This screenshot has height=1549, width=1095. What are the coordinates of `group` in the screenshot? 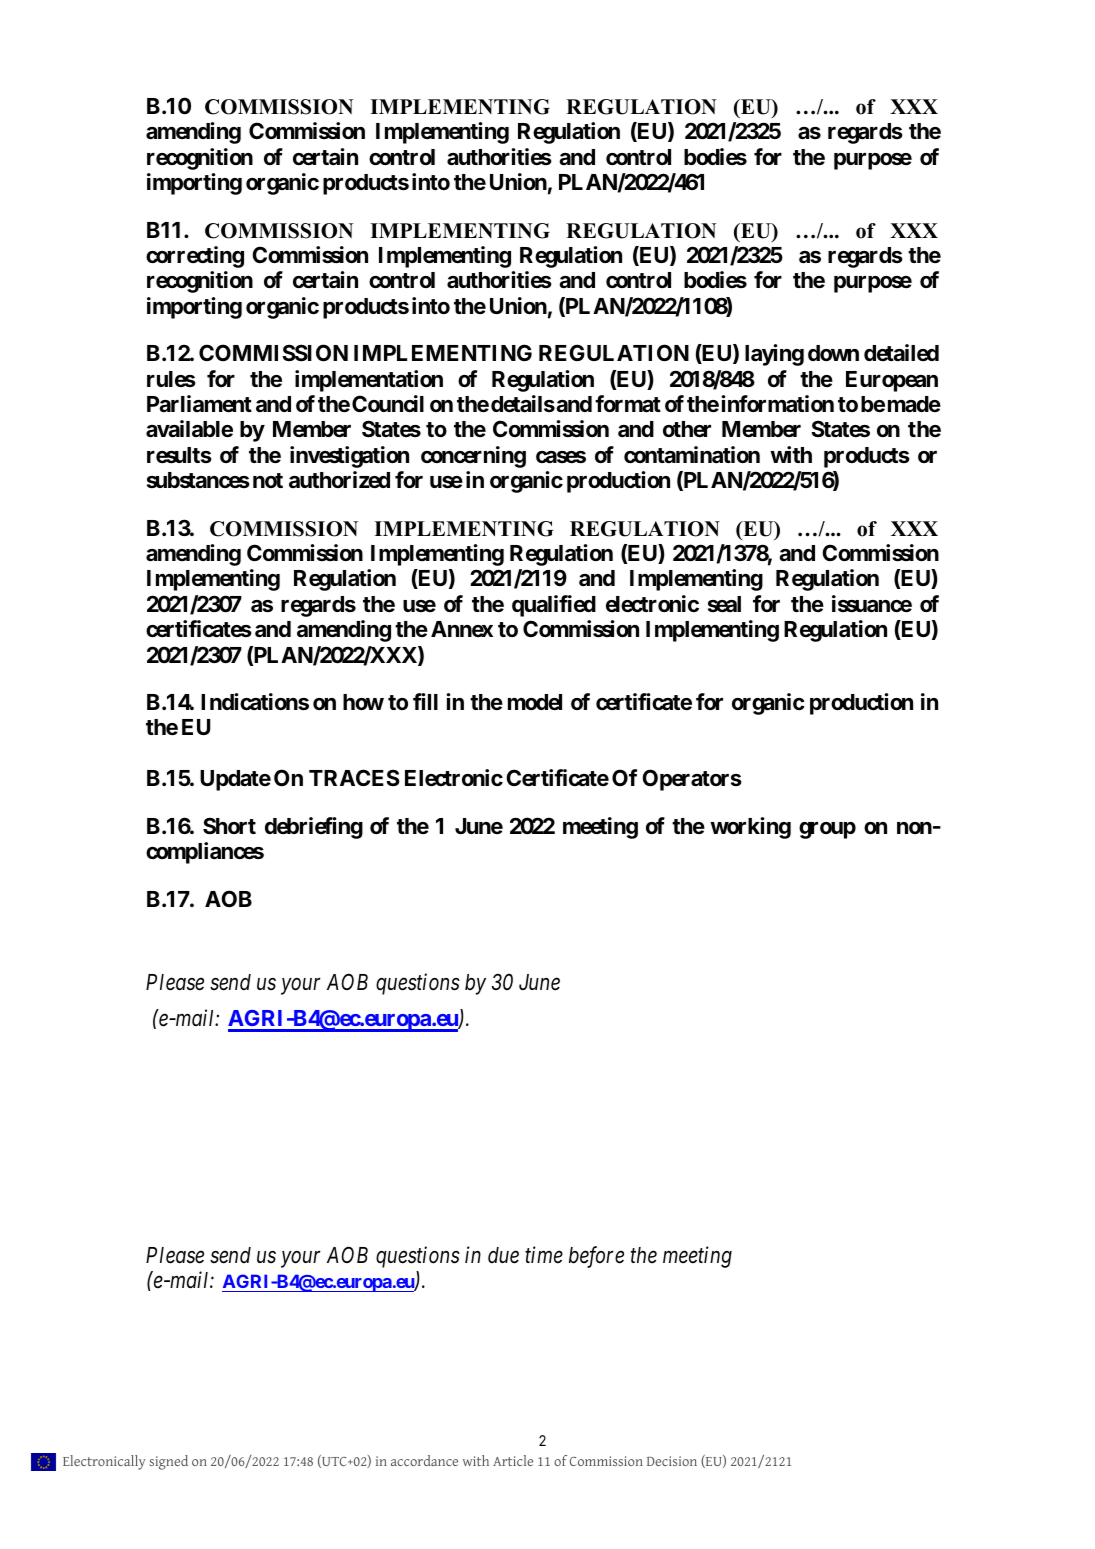 It's located at (827, 830).
